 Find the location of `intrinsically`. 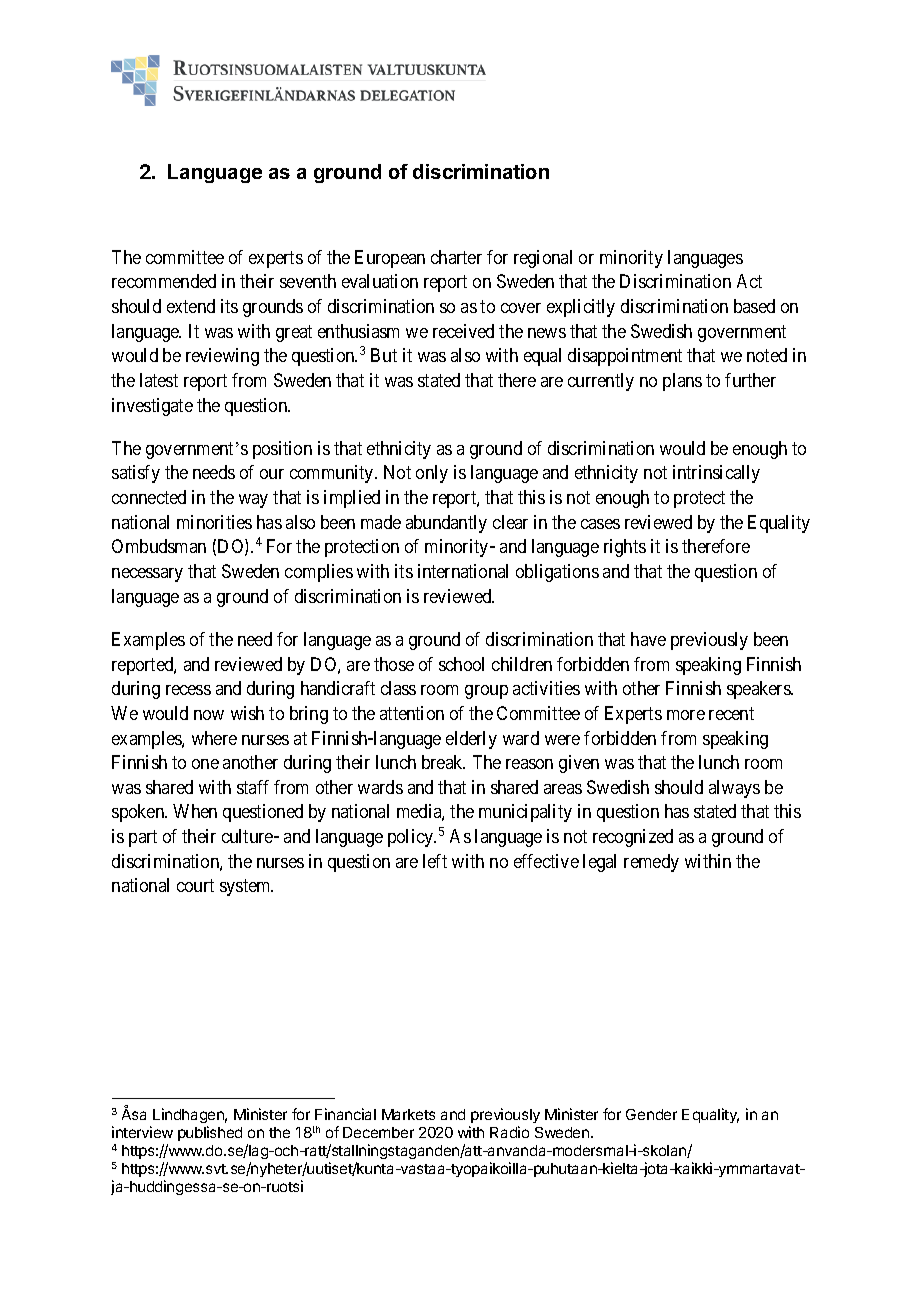

intrinsically is located at coordinates (716, 474).
